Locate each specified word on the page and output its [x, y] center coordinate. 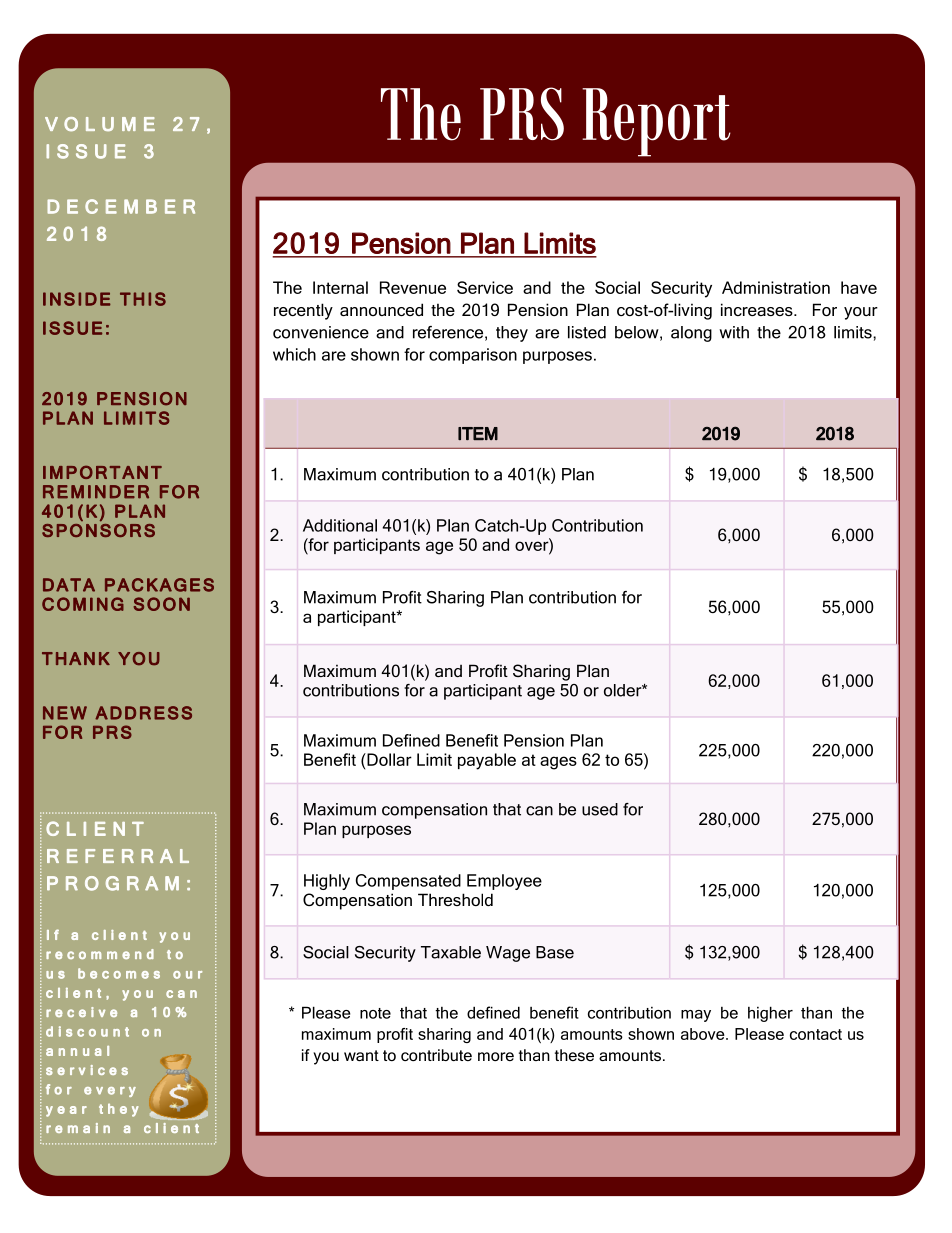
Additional [340, 525]
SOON [162, 604]
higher [770, 1014]
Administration [776, 287]
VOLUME [100, 124]
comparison [473, 356]
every [110, 1092]
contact [816, 1034]
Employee [504, 882]
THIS [143, 299]
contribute [436, 1055]
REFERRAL [118, 856]
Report [656, 122]
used [600, 809]
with [734, 332]
